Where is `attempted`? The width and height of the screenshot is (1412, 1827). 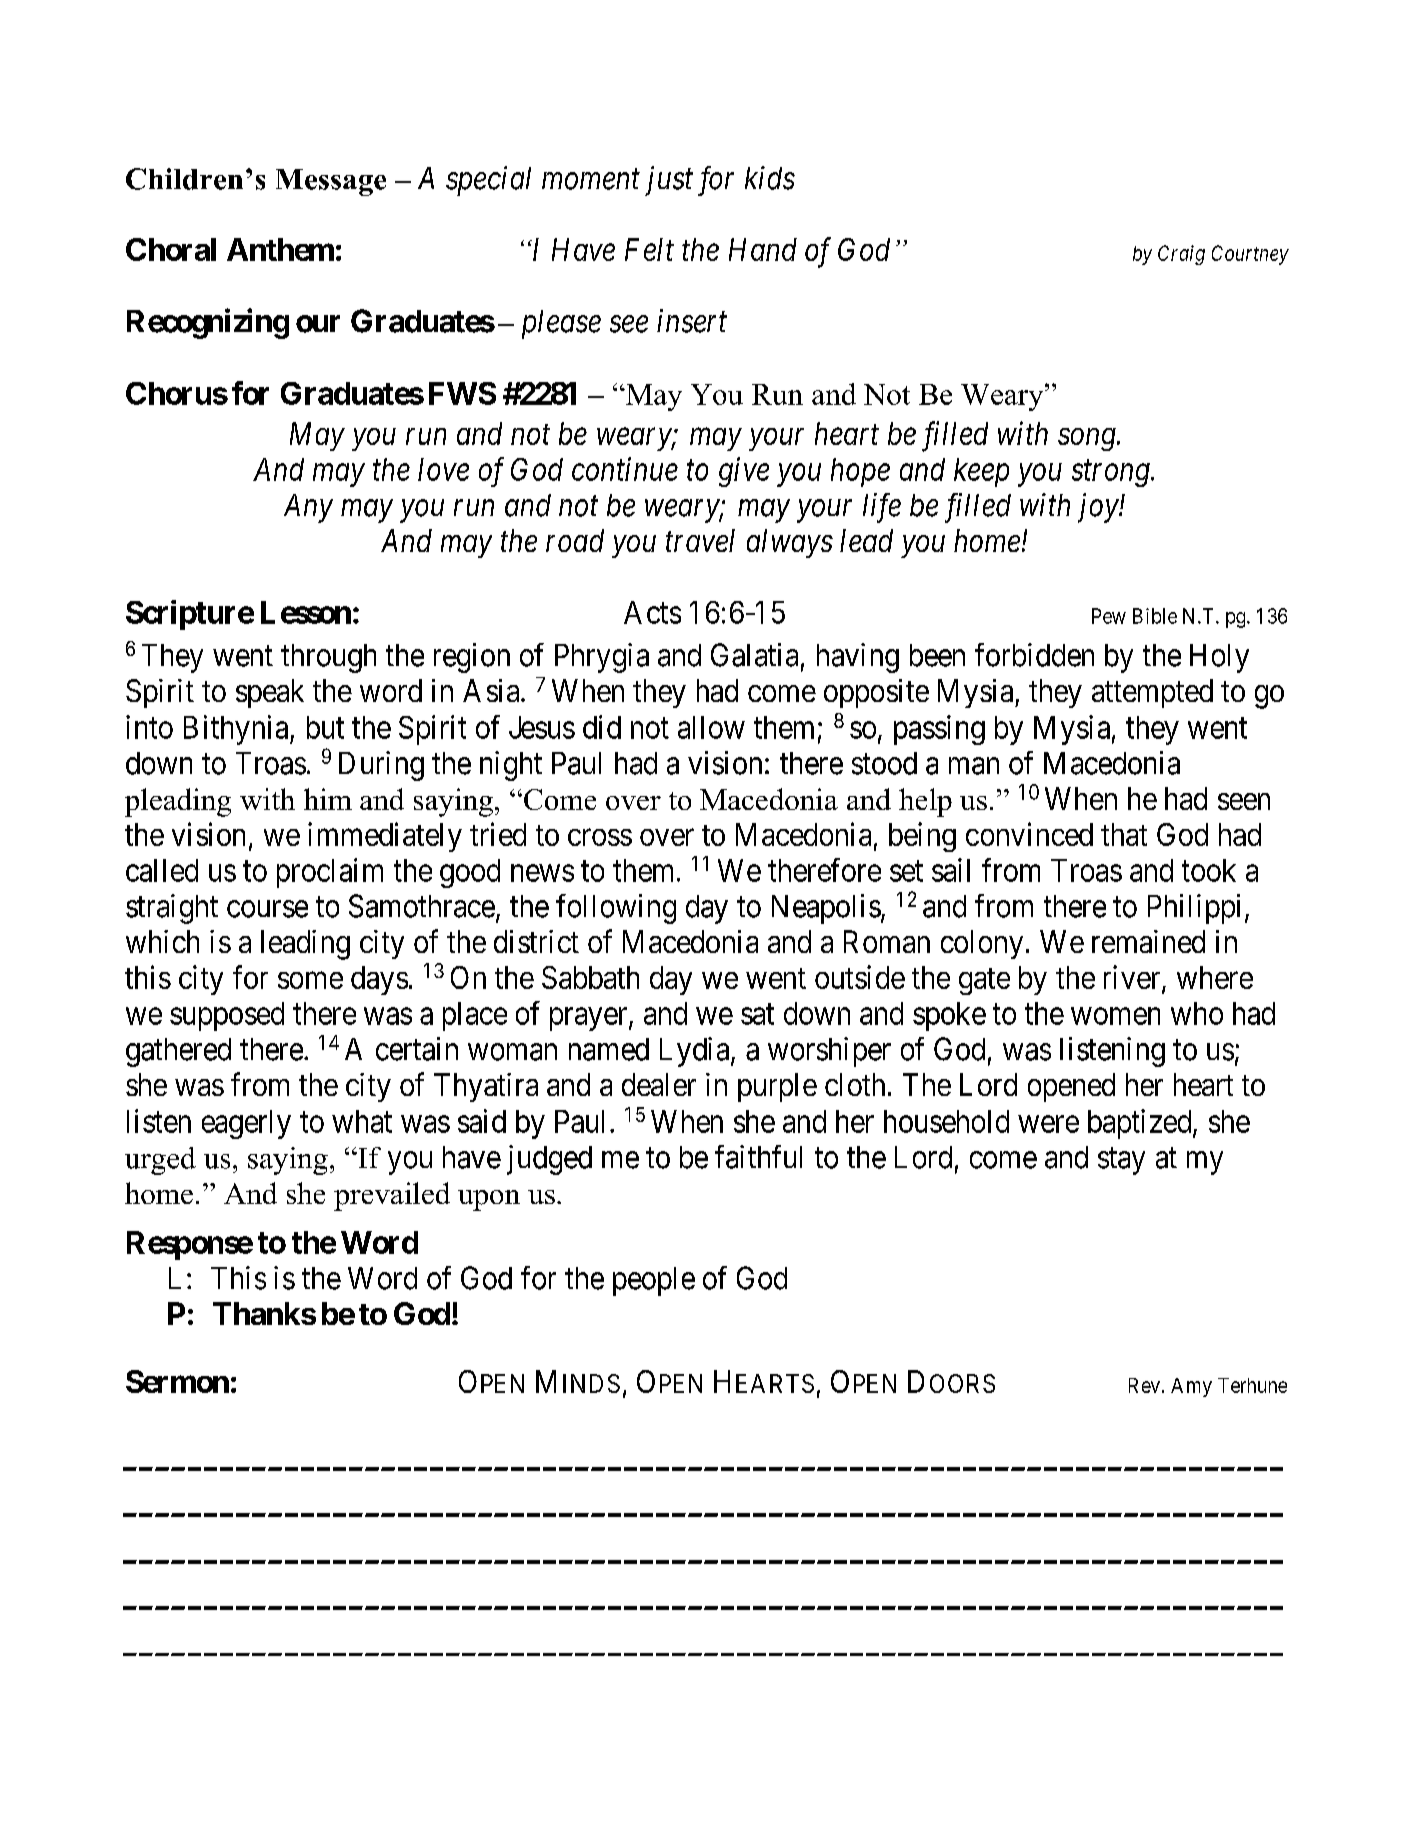 attempted is located at coordinates (1152, 693).
